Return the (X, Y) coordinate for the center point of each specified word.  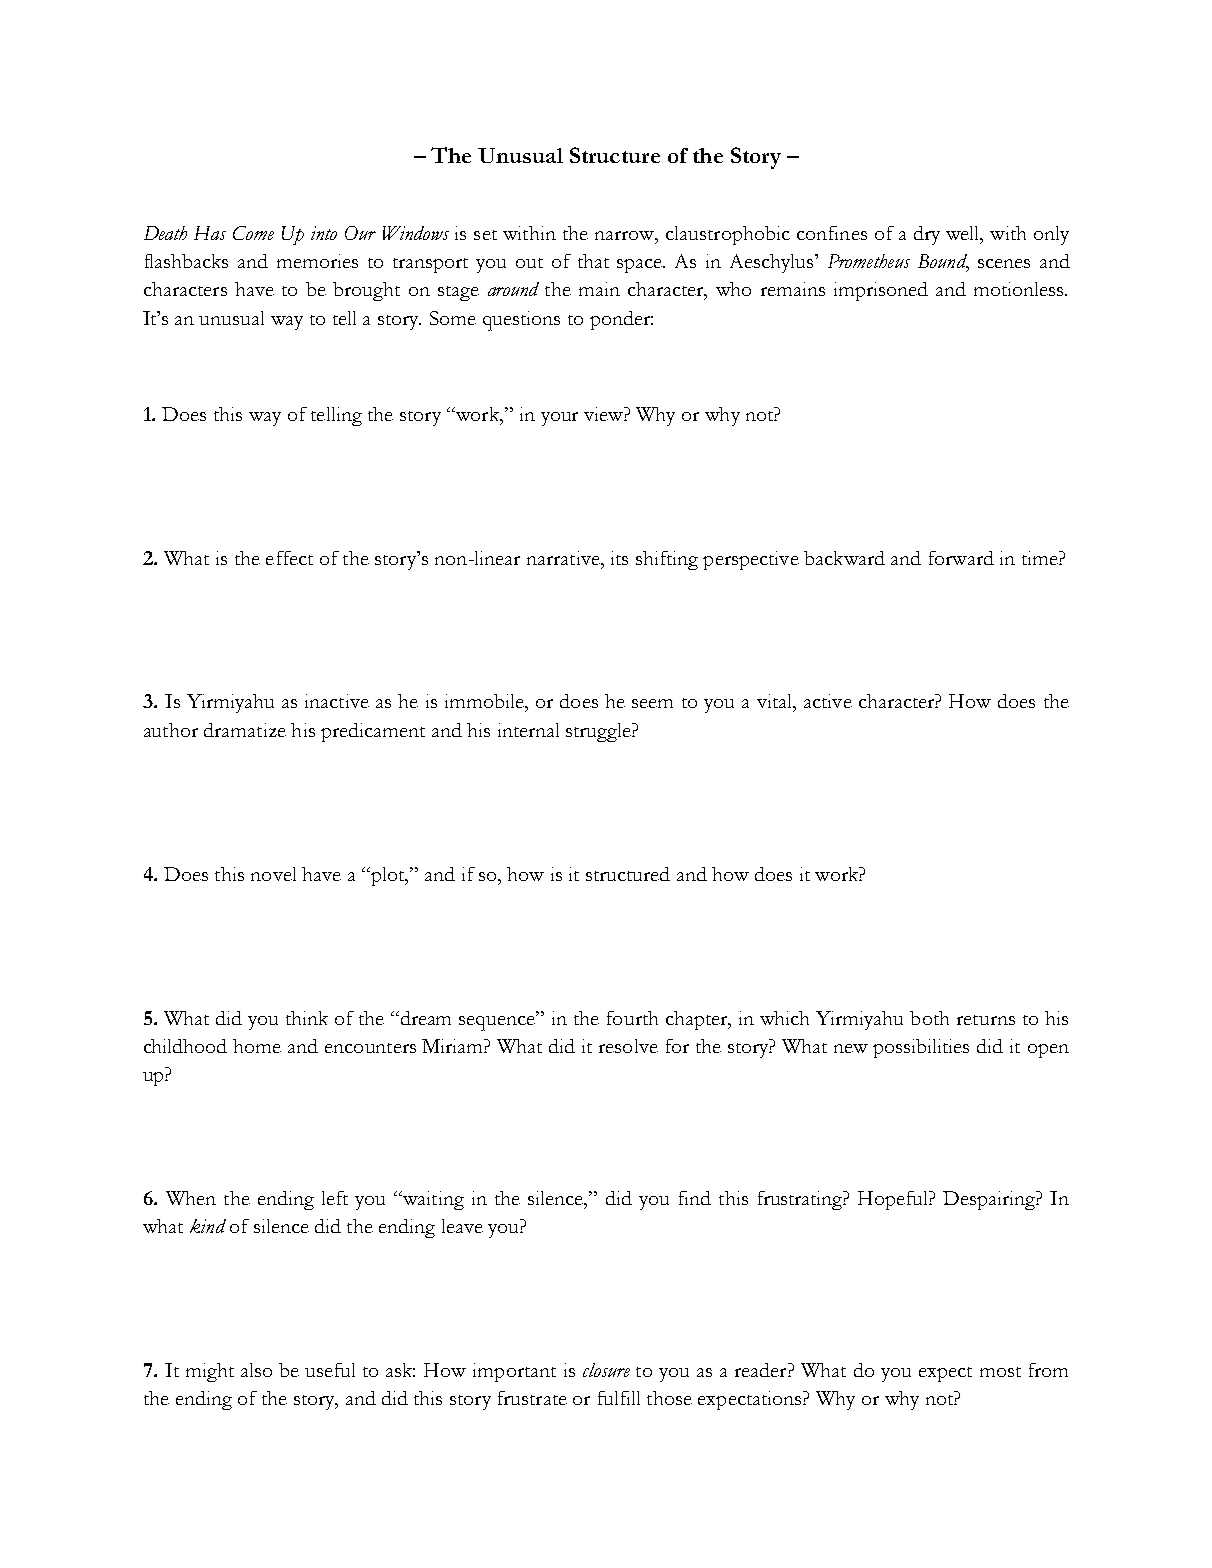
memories (317, 261)
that (593, 261)
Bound (943, 262)
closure (606, 1370)
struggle (599, 732)
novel (273, 874)
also (256, 1370)
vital (775, 701)
